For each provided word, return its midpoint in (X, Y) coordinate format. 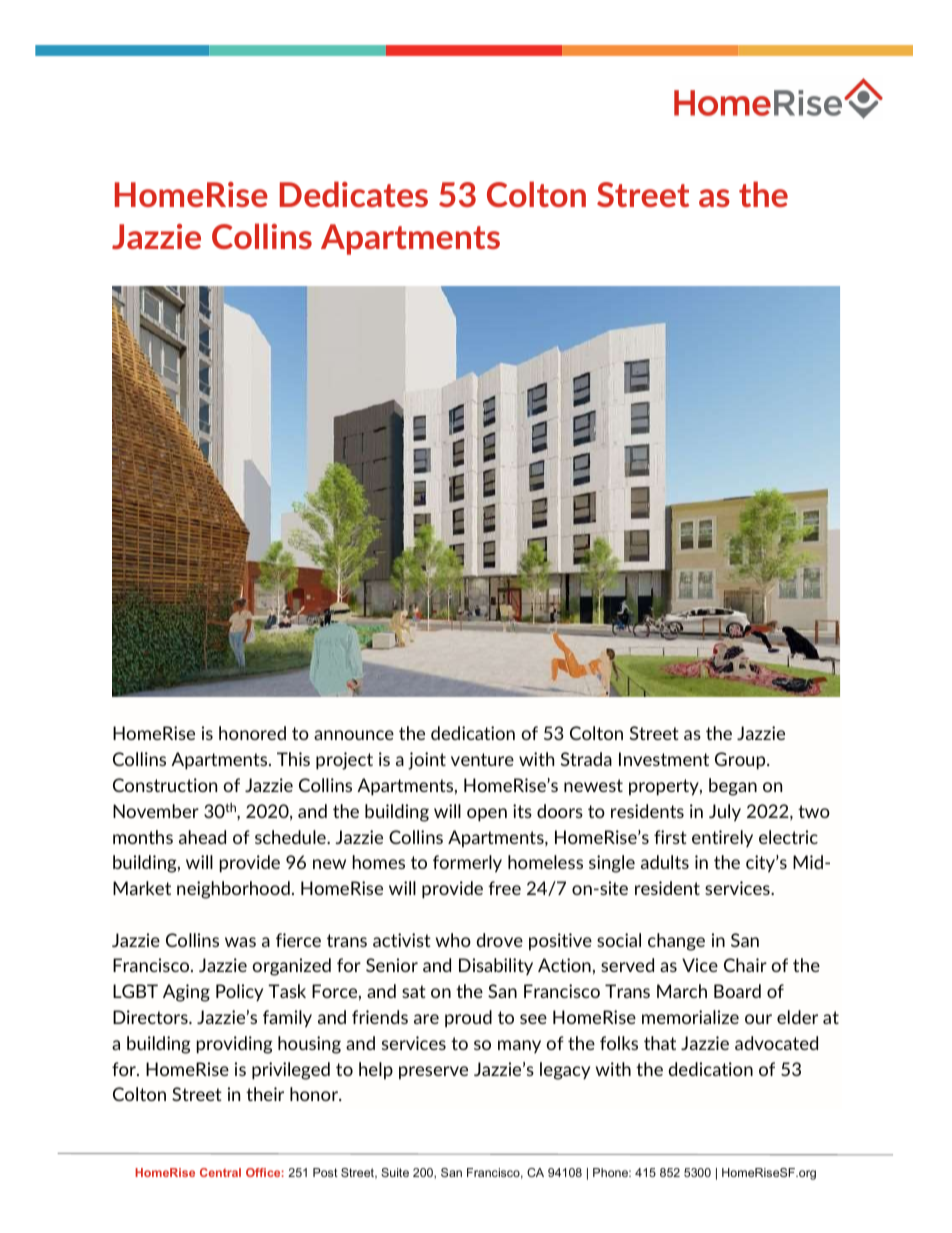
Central (220, 1172)
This (293, 759)
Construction (165, 785)
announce (354, 735)
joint (427, 761)
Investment (664, 759)
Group (741, 761)
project (344, 761)
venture (482, 759)
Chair (745, 965)
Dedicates (354, 194)
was (240, 942)
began (733, 787)
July (725, 813)
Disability (496, 966)
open (487, 815)
